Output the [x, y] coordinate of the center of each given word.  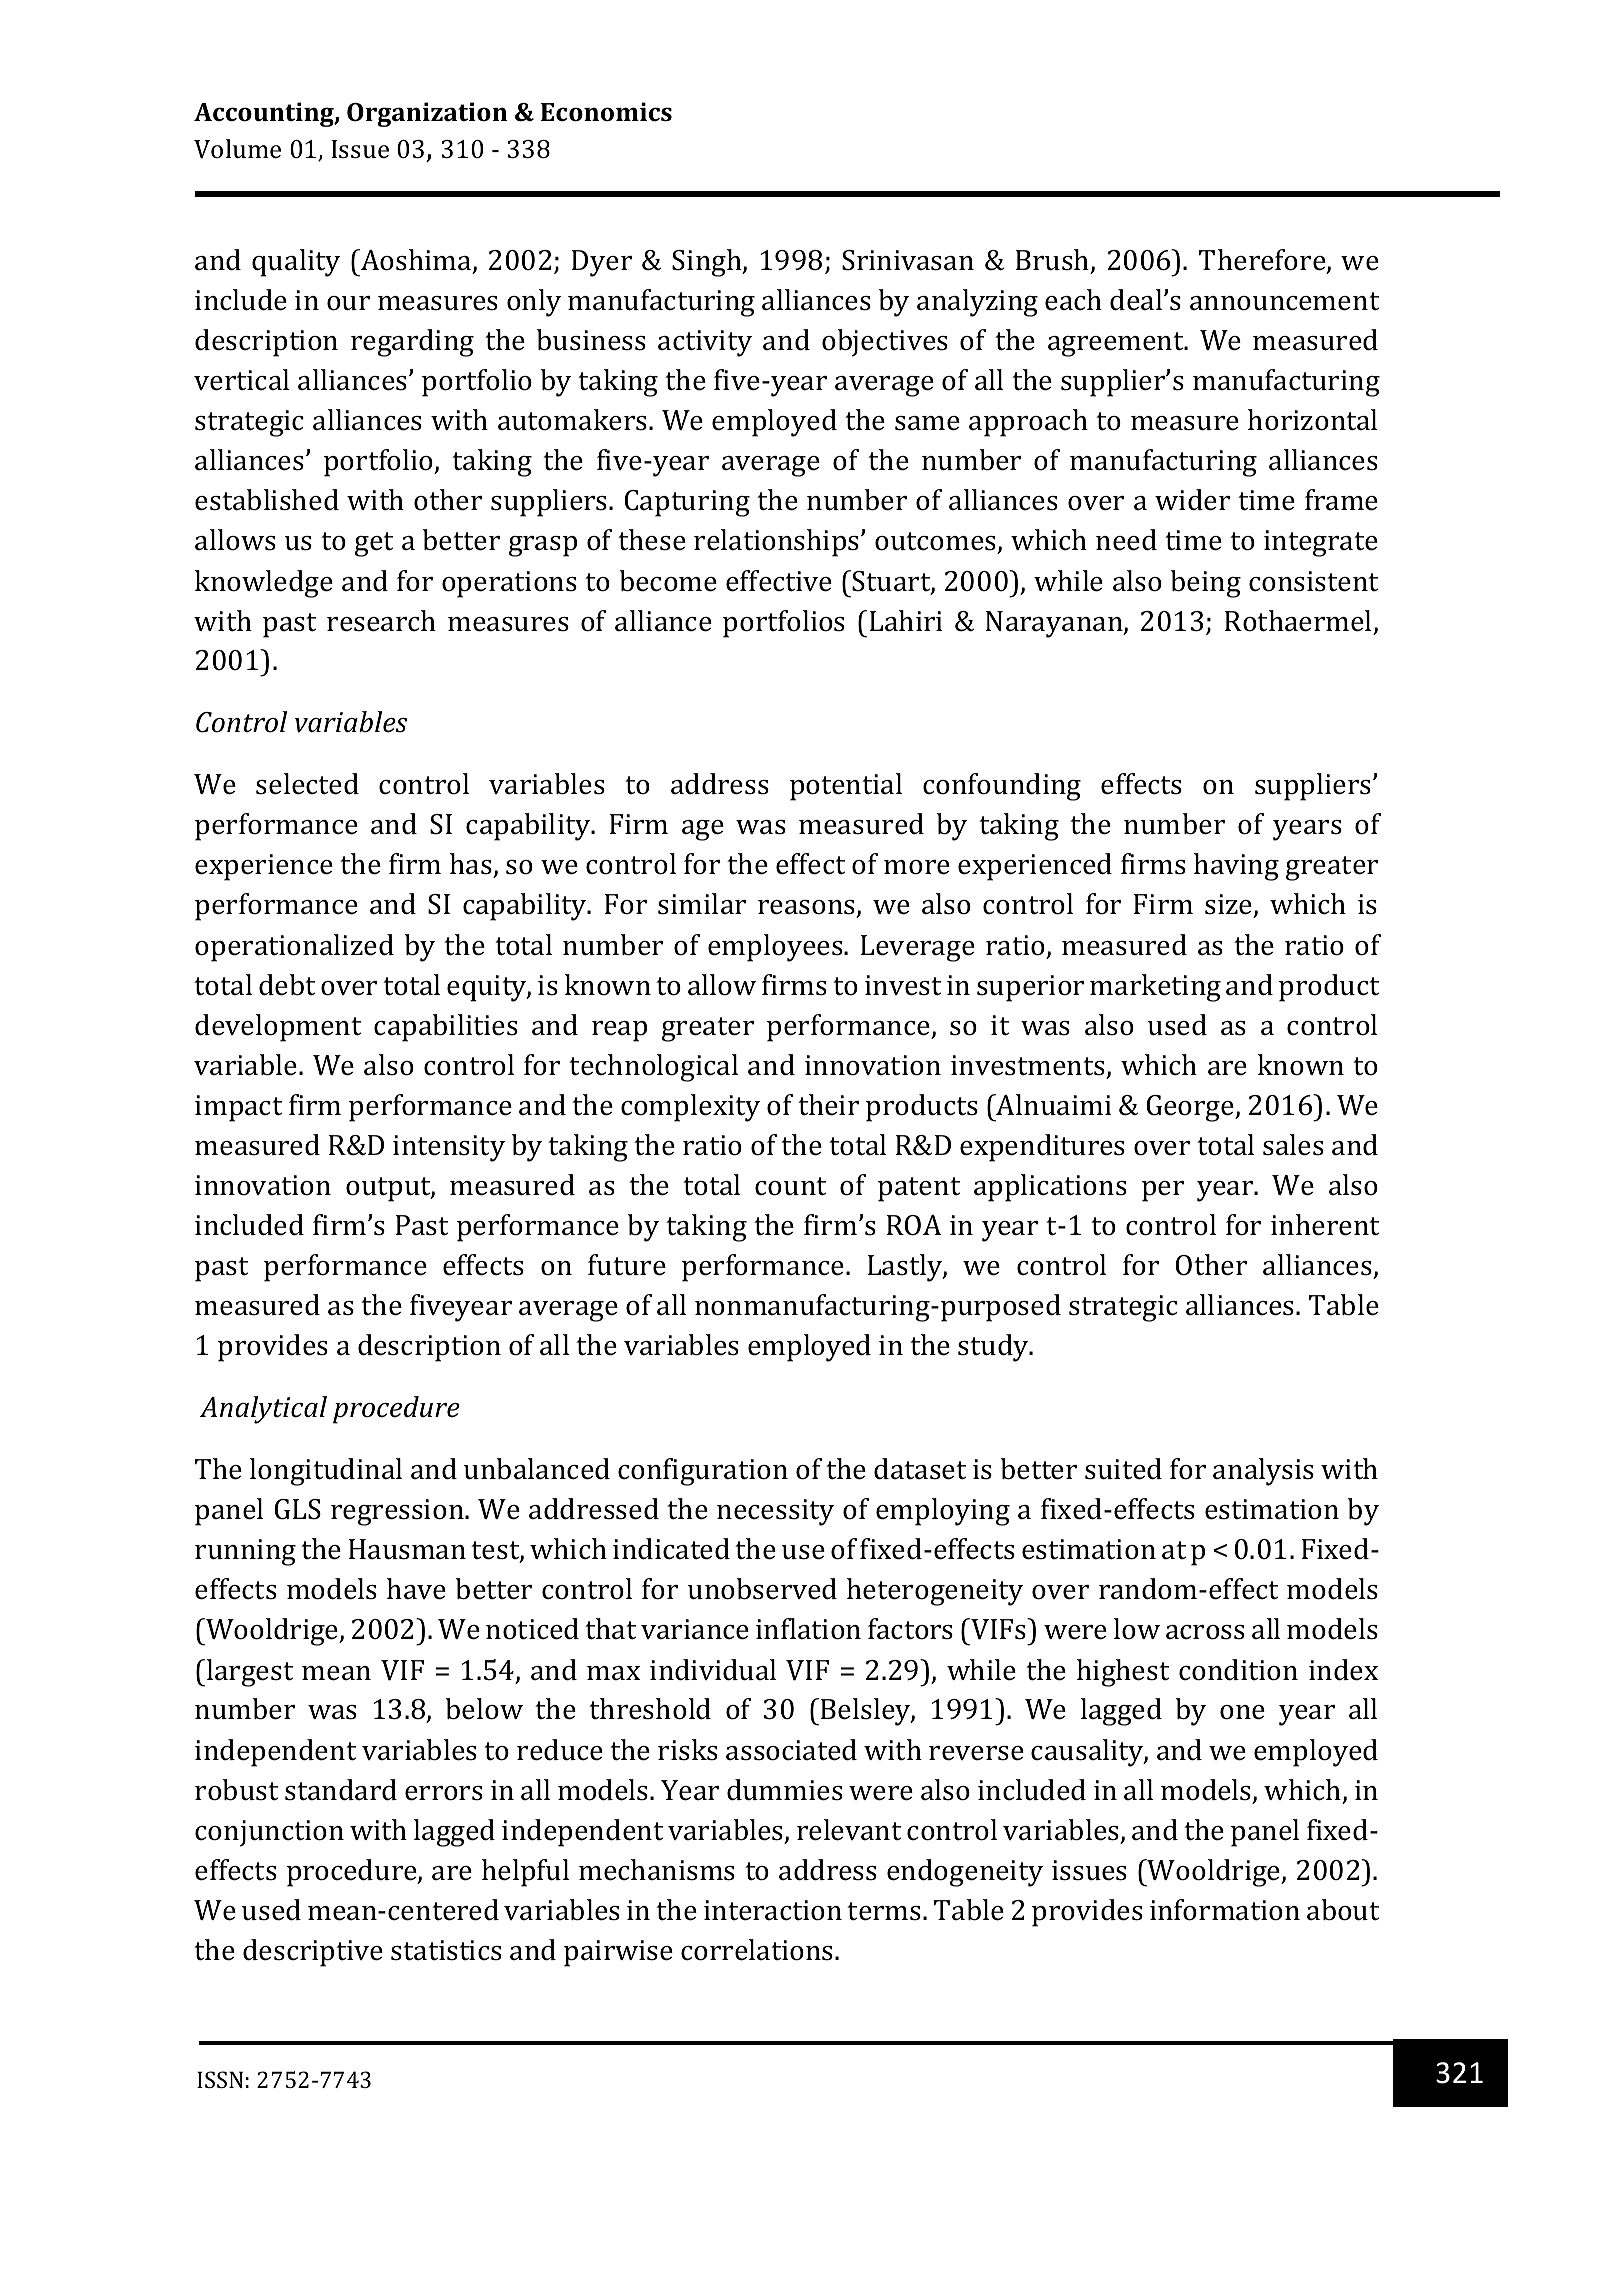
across [1205, 1632]
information [1225, 1910]
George [1191, 1108]
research [381, 621]
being [1205, 584]
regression [398, 1512]
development [278, 1028]
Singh [708, 263]
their [828, 1105]
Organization [427, 114]
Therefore [1263, 261]
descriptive [313, 1953]
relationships [776, 543]
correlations [758, 1950]
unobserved [762, 1589]
